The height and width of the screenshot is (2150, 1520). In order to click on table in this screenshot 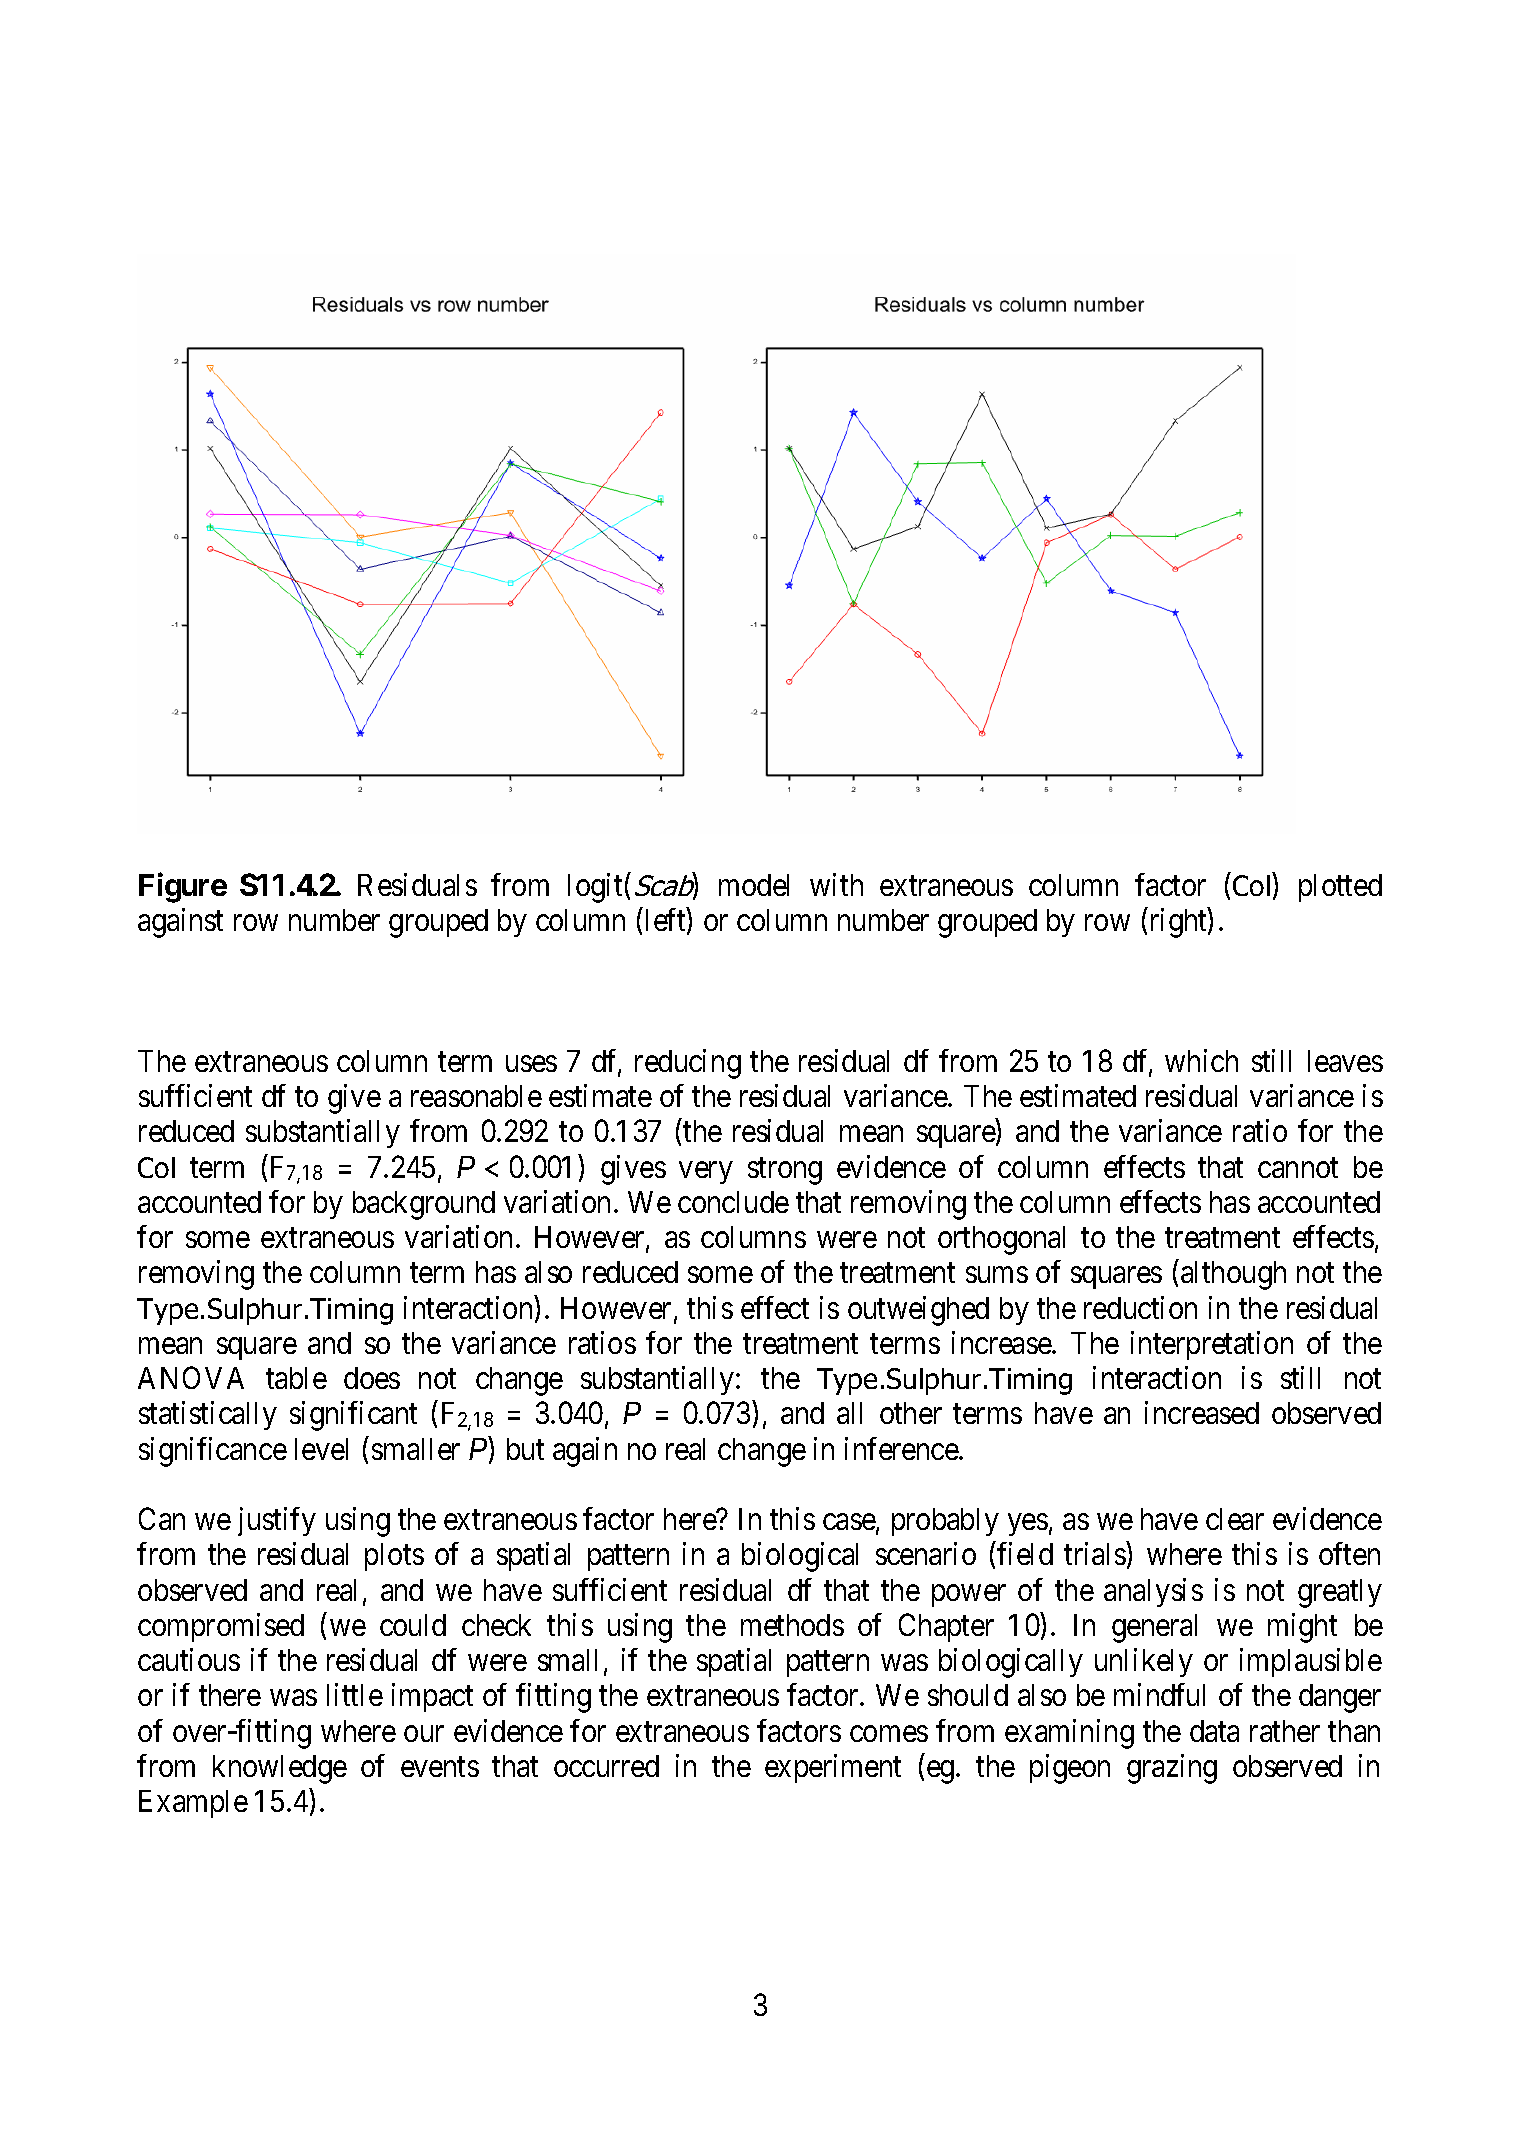, I will do `click(296, 1378)`.
